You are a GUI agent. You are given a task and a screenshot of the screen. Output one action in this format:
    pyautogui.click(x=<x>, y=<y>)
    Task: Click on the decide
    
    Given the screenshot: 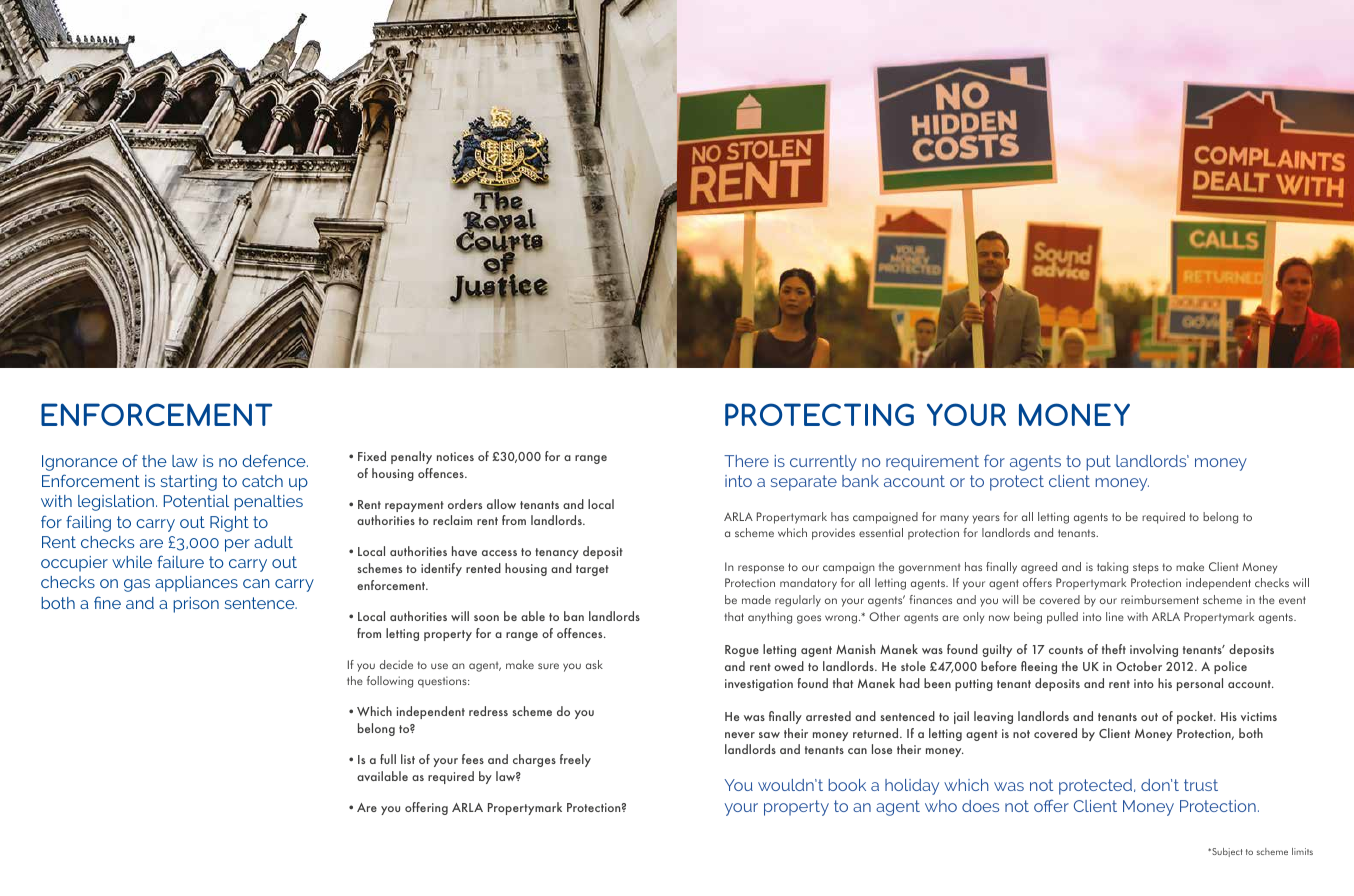 What is the action you would take?
    pyautogui.click(x=396, y=664)
